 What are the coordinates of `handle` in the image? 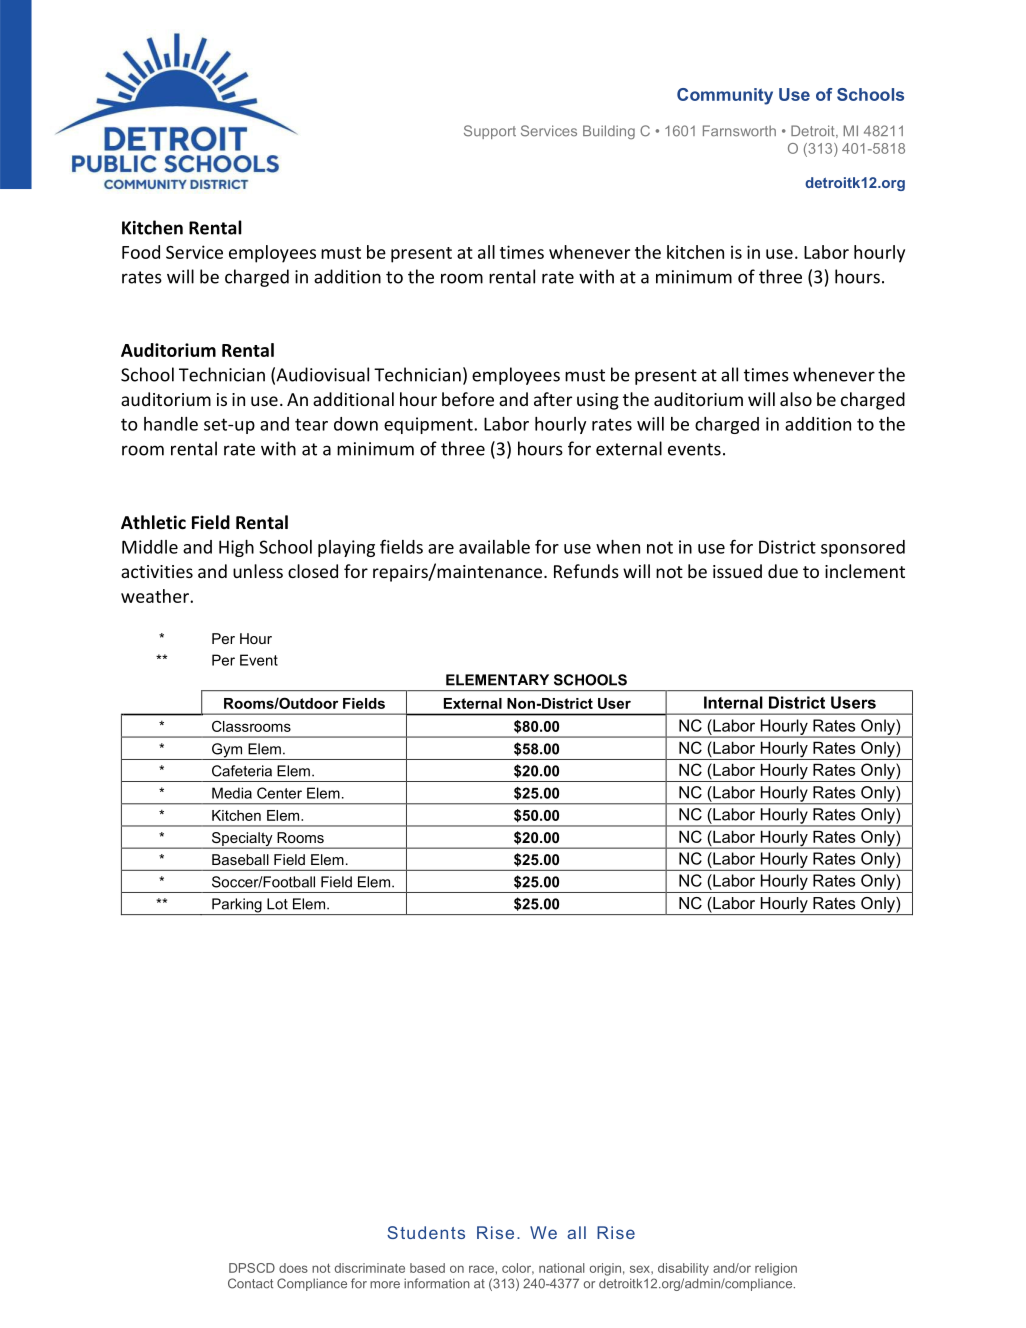 It's located at (171, 424).
